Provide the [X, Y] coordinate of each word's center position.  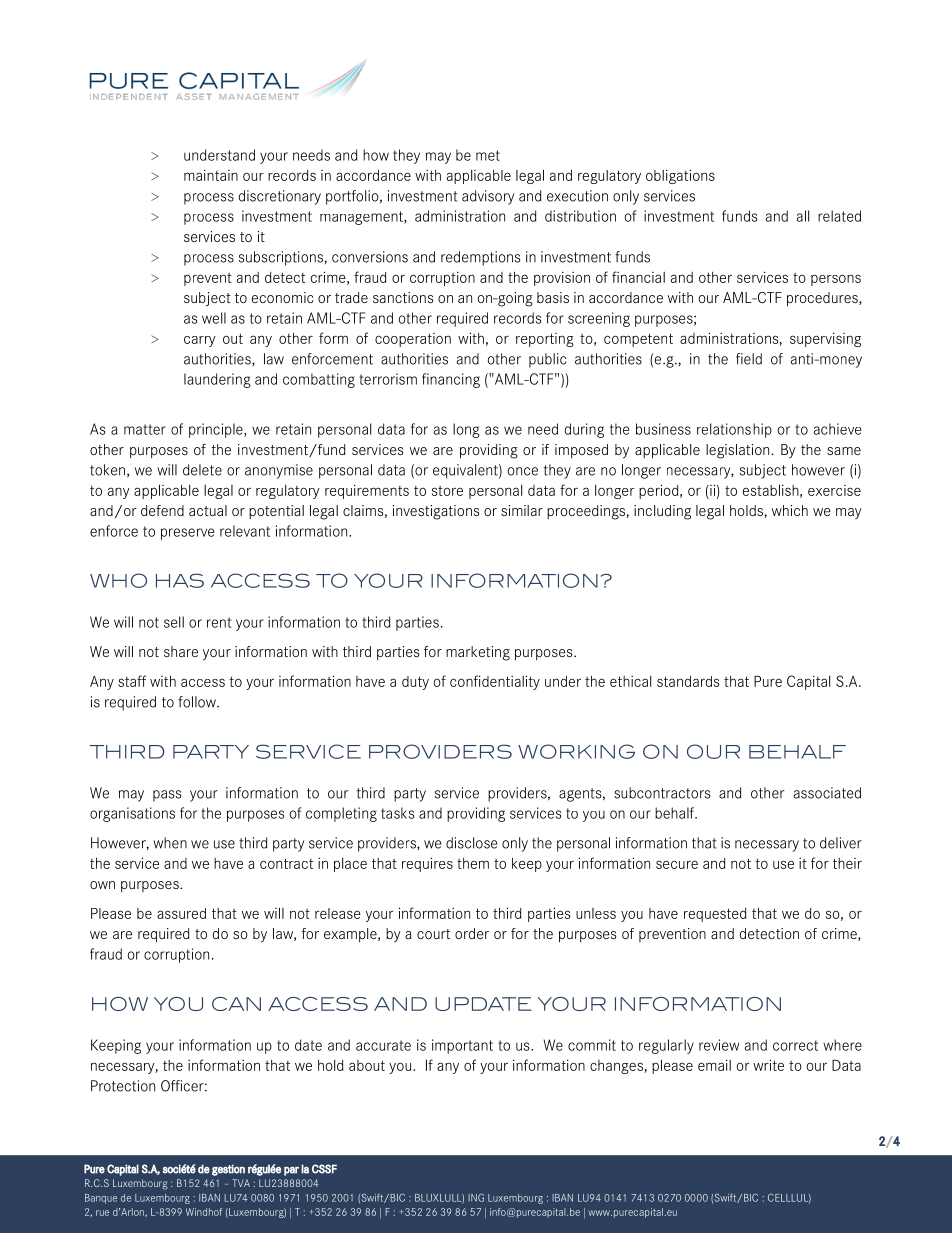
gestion [228, 1170]
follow [198, 702]
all [803, 216]
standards [688, 681]
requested [715, 915]
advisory [488, 197]
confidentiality [495, 682]
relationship [734, 430]
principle [217, 430]
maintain [211, 175]
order [472, 933]
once [523, 471]
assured [181, 913]
